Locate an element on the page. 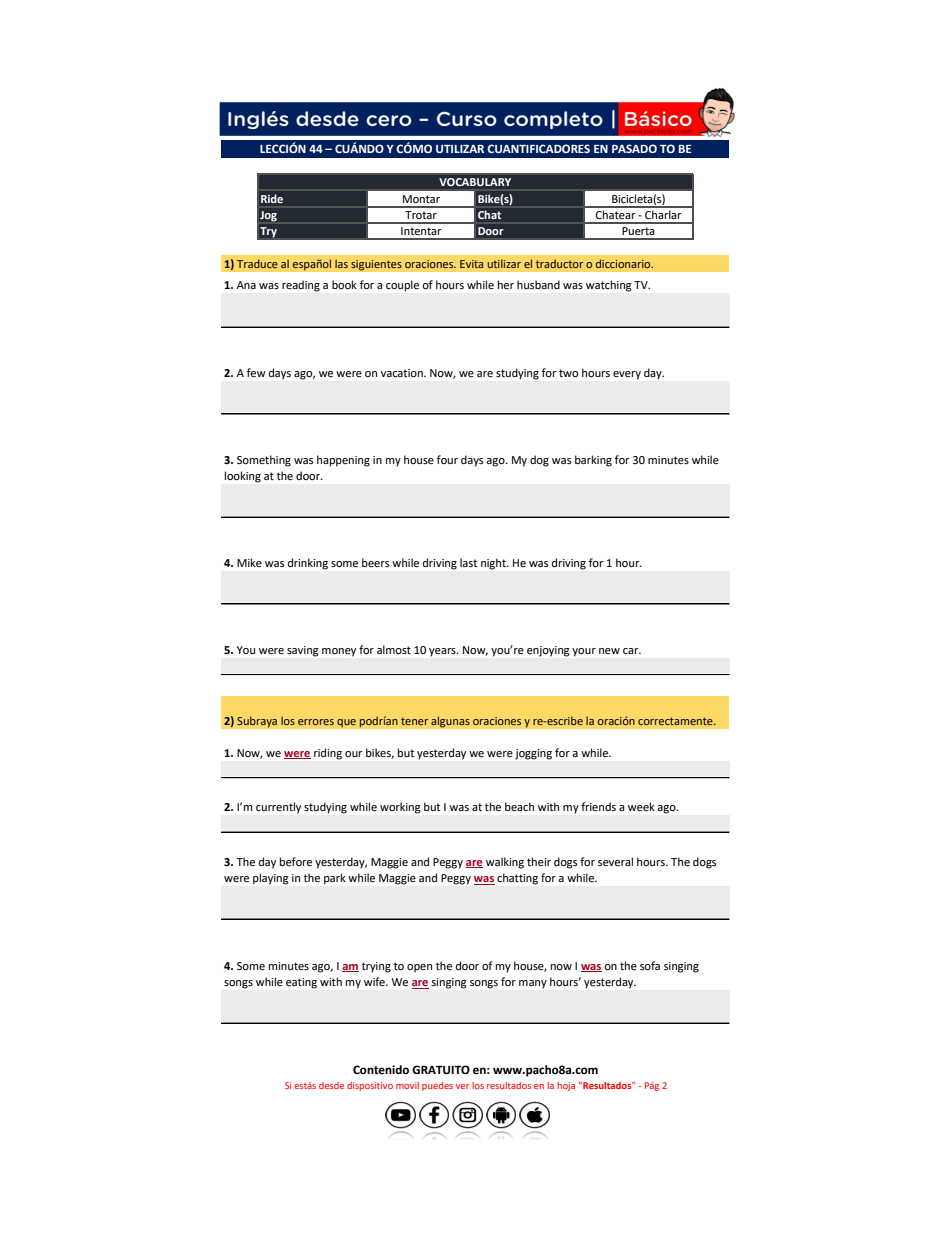 The width and height of the image is (952, 1233). Ride is located at coordinates (272, 198).
